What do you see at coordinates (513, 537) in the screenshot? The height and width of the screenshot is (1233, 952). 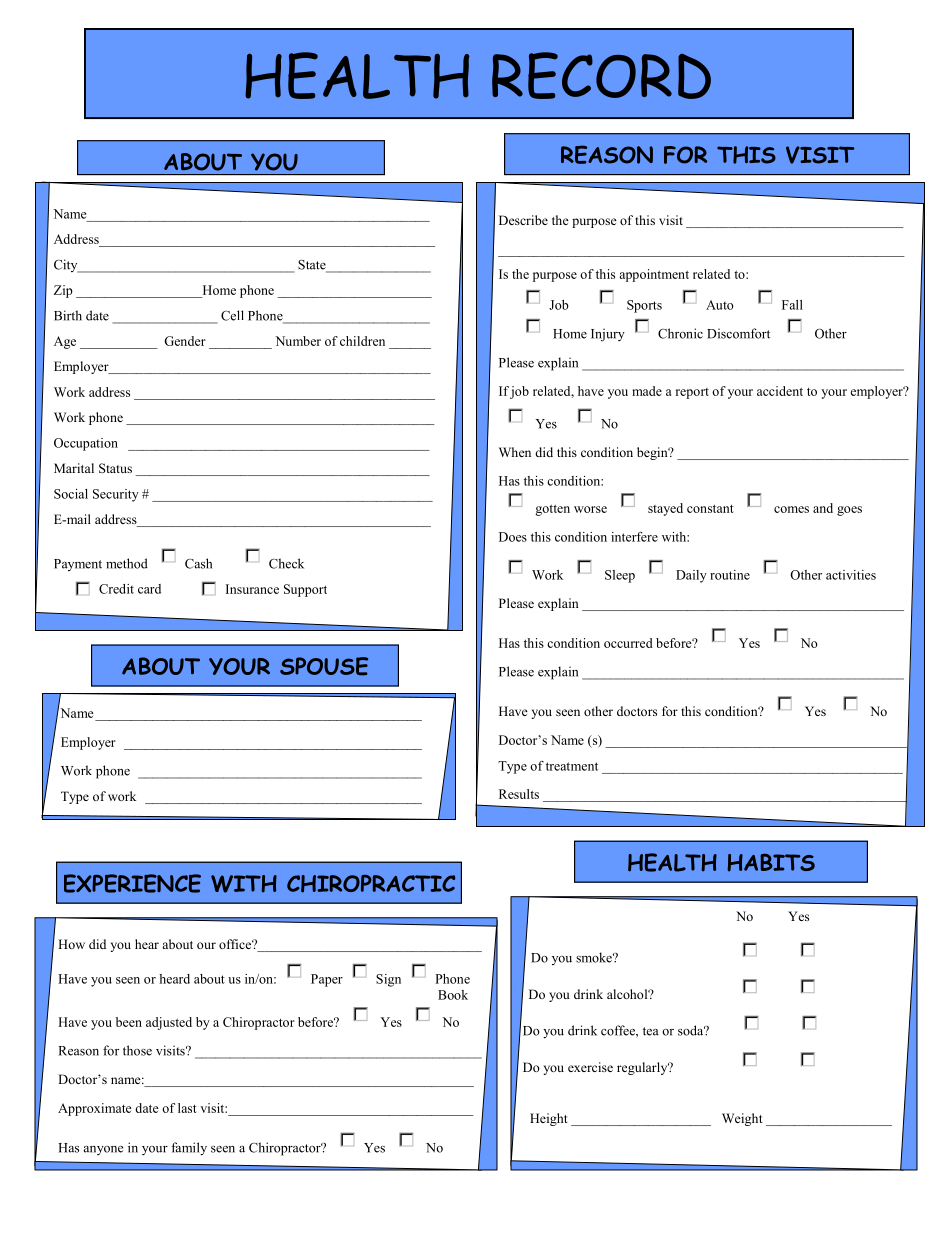 I see `Does` at bounding box center [513, 537].
